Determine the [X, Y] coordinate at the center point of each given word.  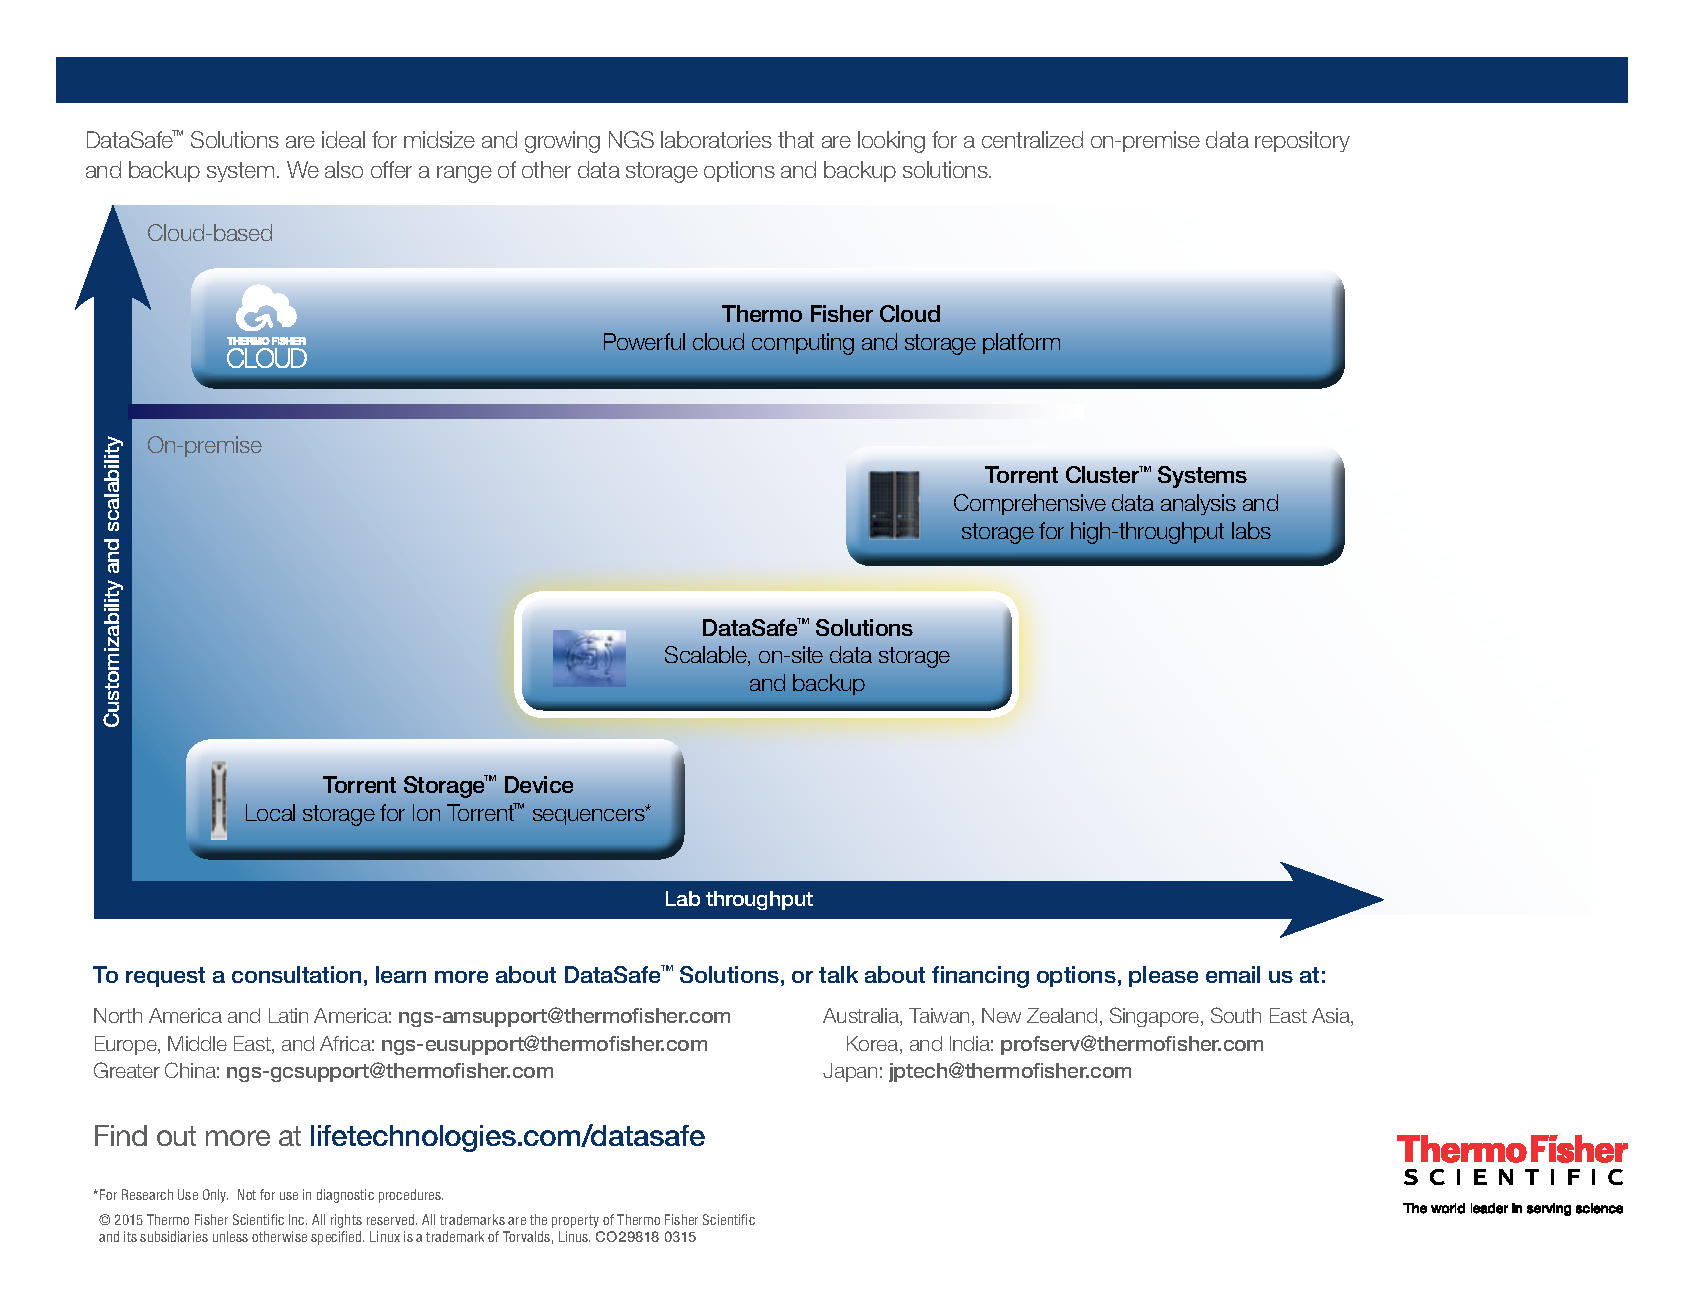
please [1163, 976]
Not [247, 1194]
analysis [1198, 504]
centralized [1032, 139]
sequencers [590, 815]
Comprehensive [1030, 504]
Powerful [644, 341]
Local [270, 812]
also [344, 169]
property [575, 1221]
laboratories [716, 139]
